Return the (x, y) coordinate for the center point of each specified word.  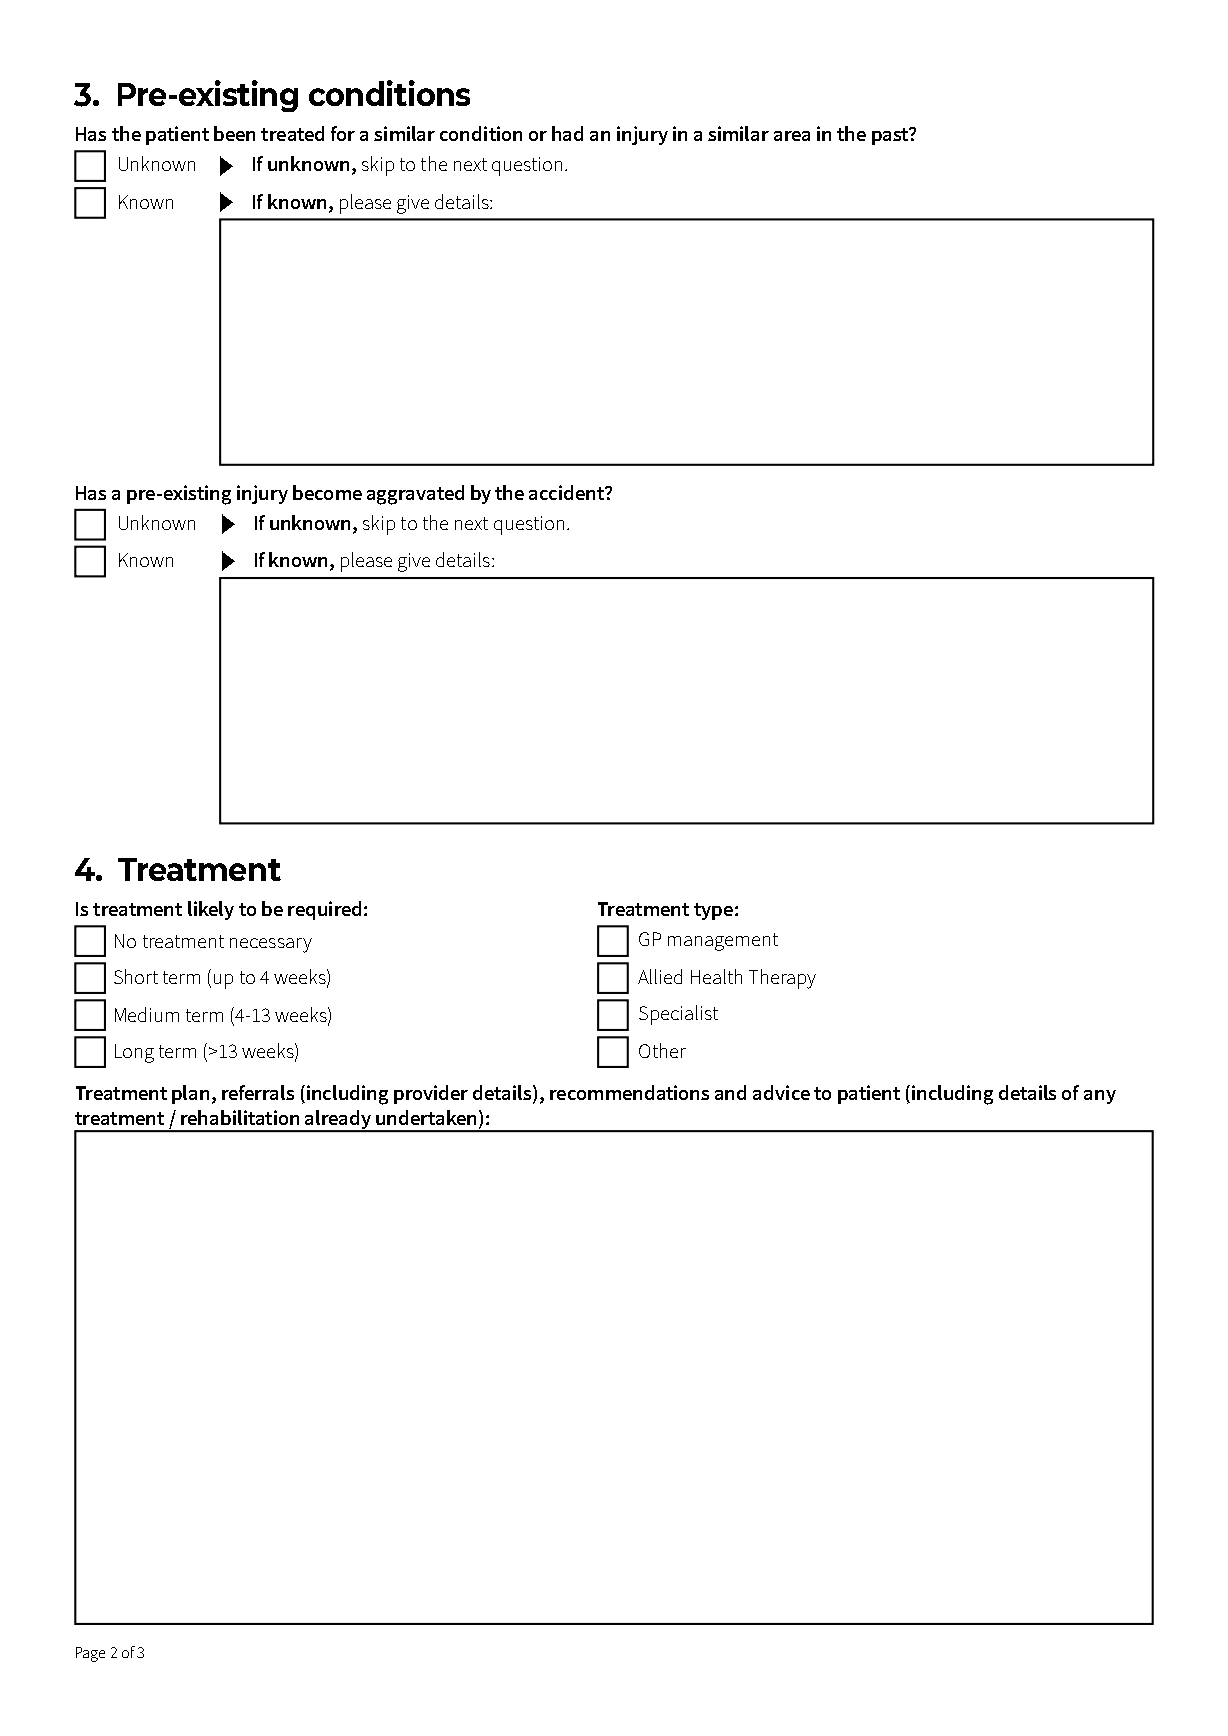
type (713, 911)
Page (90, 1654)
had (567, 133)
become (327, 492)
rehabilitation (240, 1117)
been (234, 133)
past (891, 136)
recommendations (629, 1092)
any (1100, 1097)
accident (568, 492)
